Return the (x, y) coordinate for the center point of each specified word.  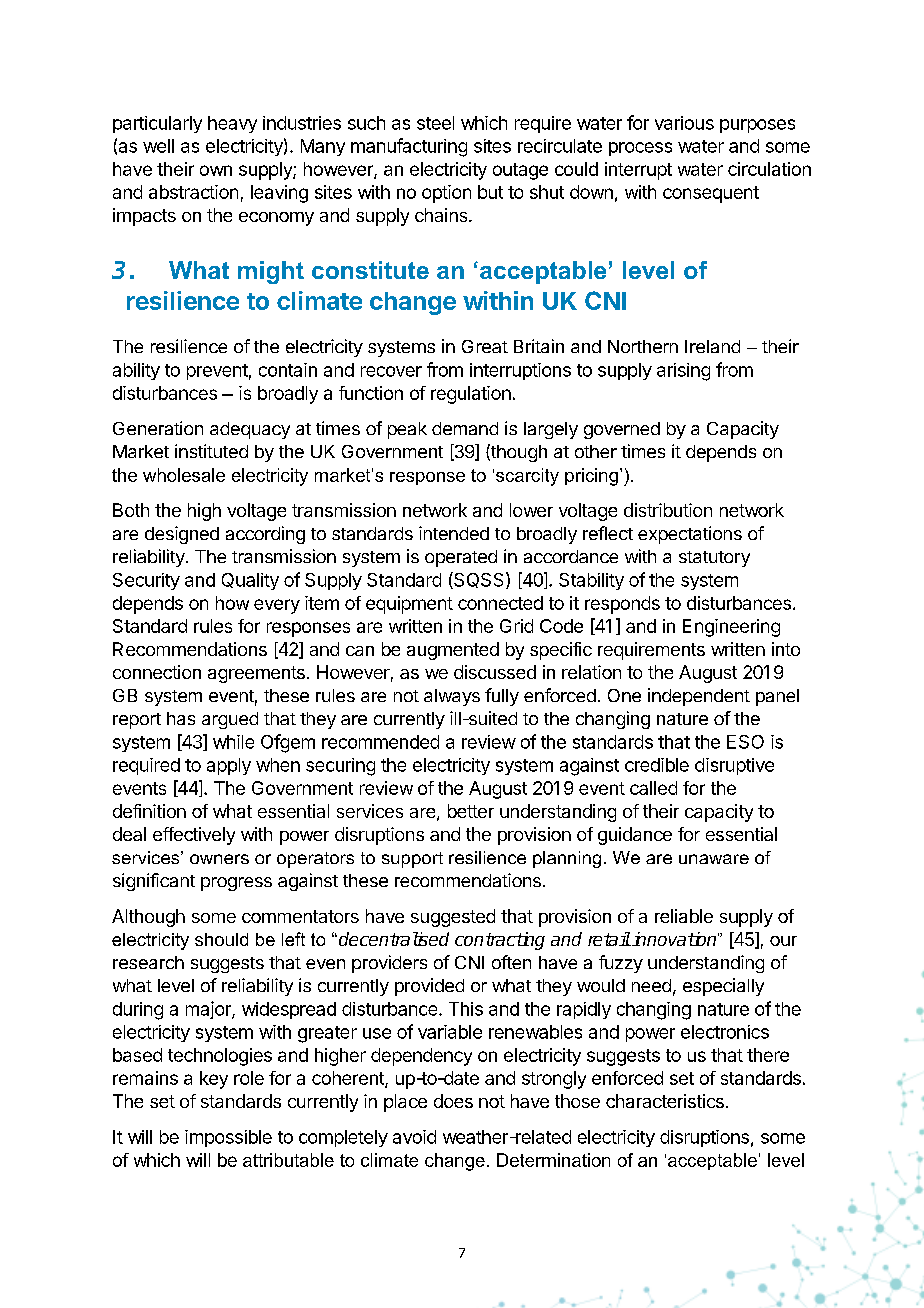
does (453, 1101)
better (471, 811)
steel (435, 123)
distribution (668, 510)
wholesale (184, 475)
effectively (194, 836)
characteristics (665, 1101)
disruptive (734, 766)
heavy (232, 124)
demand (465, 428)
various (684, 123)
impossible (228, 1138)
